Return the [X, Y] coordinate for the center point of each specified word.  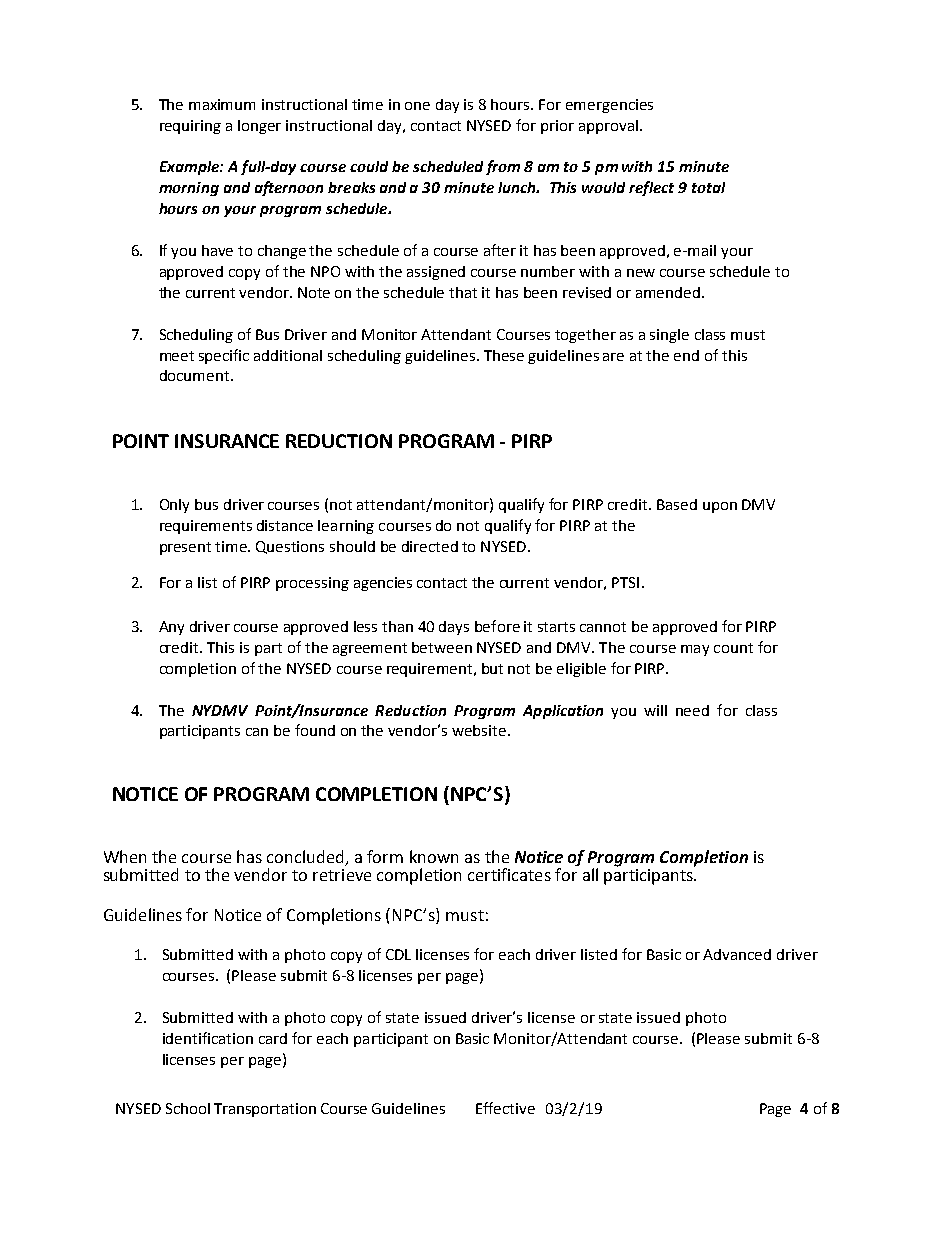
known [434, 856]
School [188, 1108]
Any [171, 628]
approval [608, 127]
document [196, 375]
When [125, 856]
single [669, 336]
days [454, 628]
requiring [190, 127]
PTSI [625, 582]
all [590, 874]
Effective [505, 1108]
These [504, 355]
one [417, 106]
